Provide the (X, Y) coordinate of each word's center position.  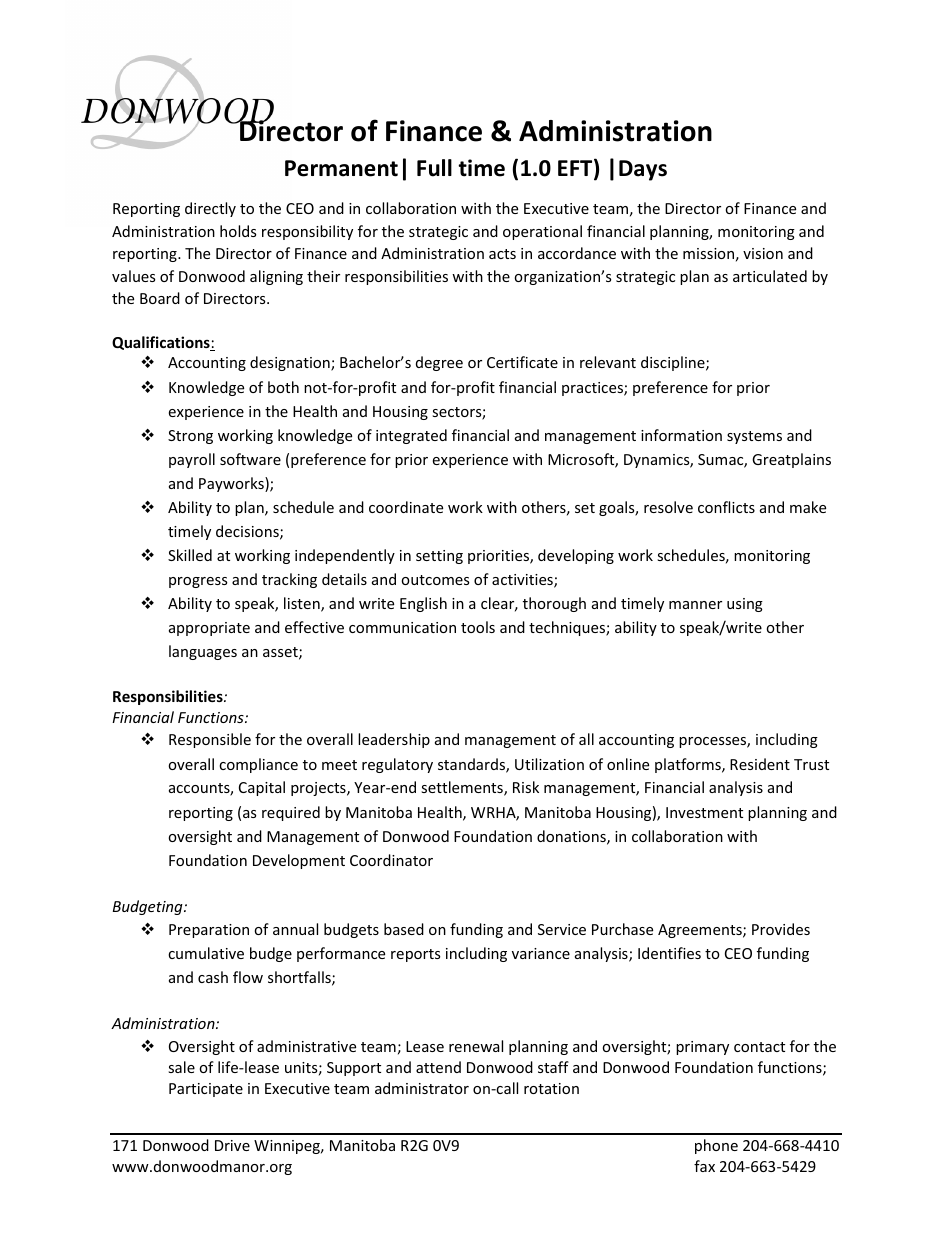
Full (434, 168)
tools (478, 627)
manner (695, 605)
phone (716, 1146)
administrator (422, 1088)
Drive (232, 1145)
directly (210, 209)
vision (763, 253)
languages (203, 652)
